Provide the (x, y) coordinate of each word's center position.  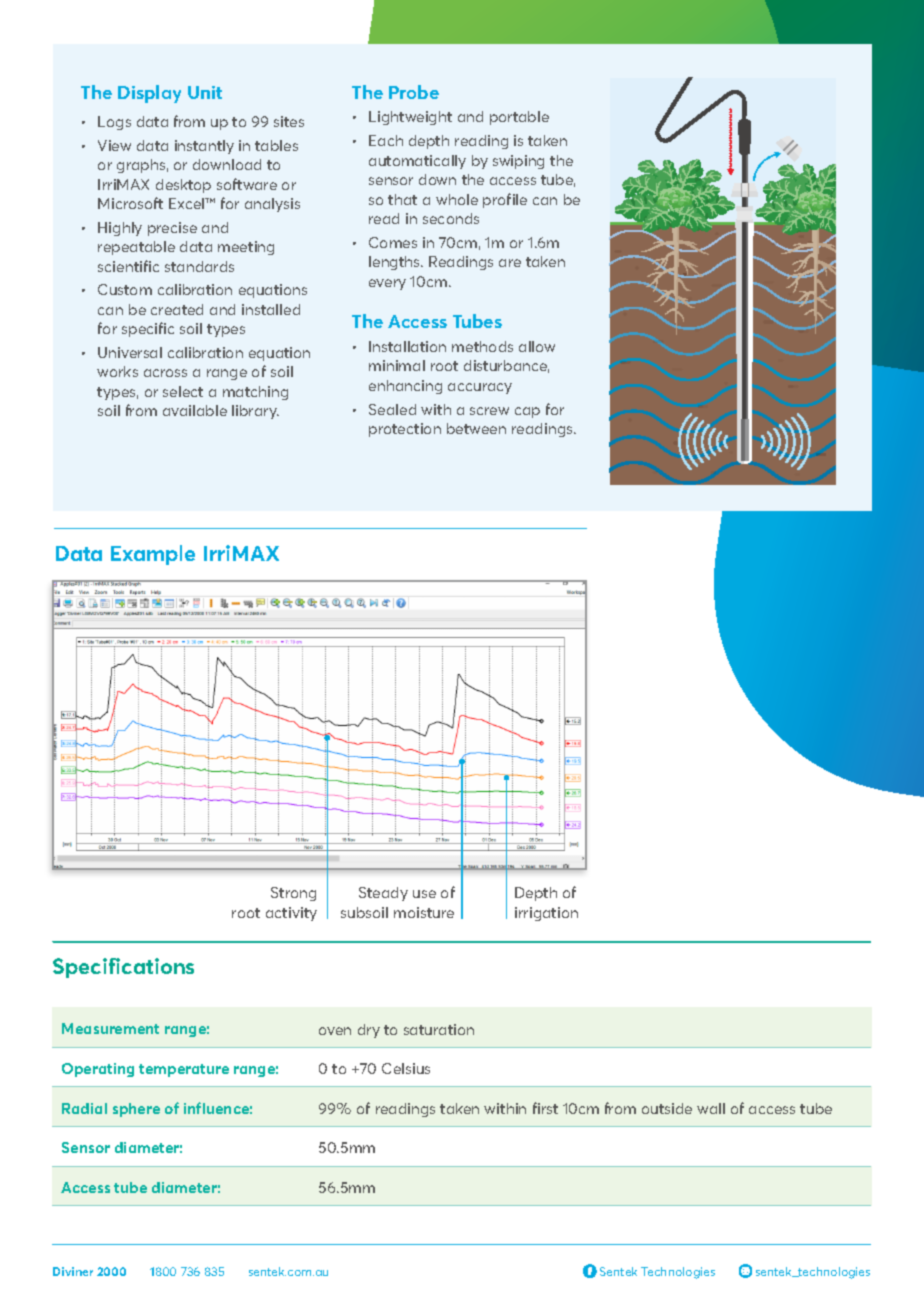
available (195, 410)
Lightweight (410, 118)
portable (519, 118)
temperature (184, 1070)
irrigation (546, 914)
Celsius (406, 1068)
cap (527, 412)
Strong (293, 894)
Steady (383, 894)
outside (667, 1108)
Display (149, 94)
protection (405, 430)
